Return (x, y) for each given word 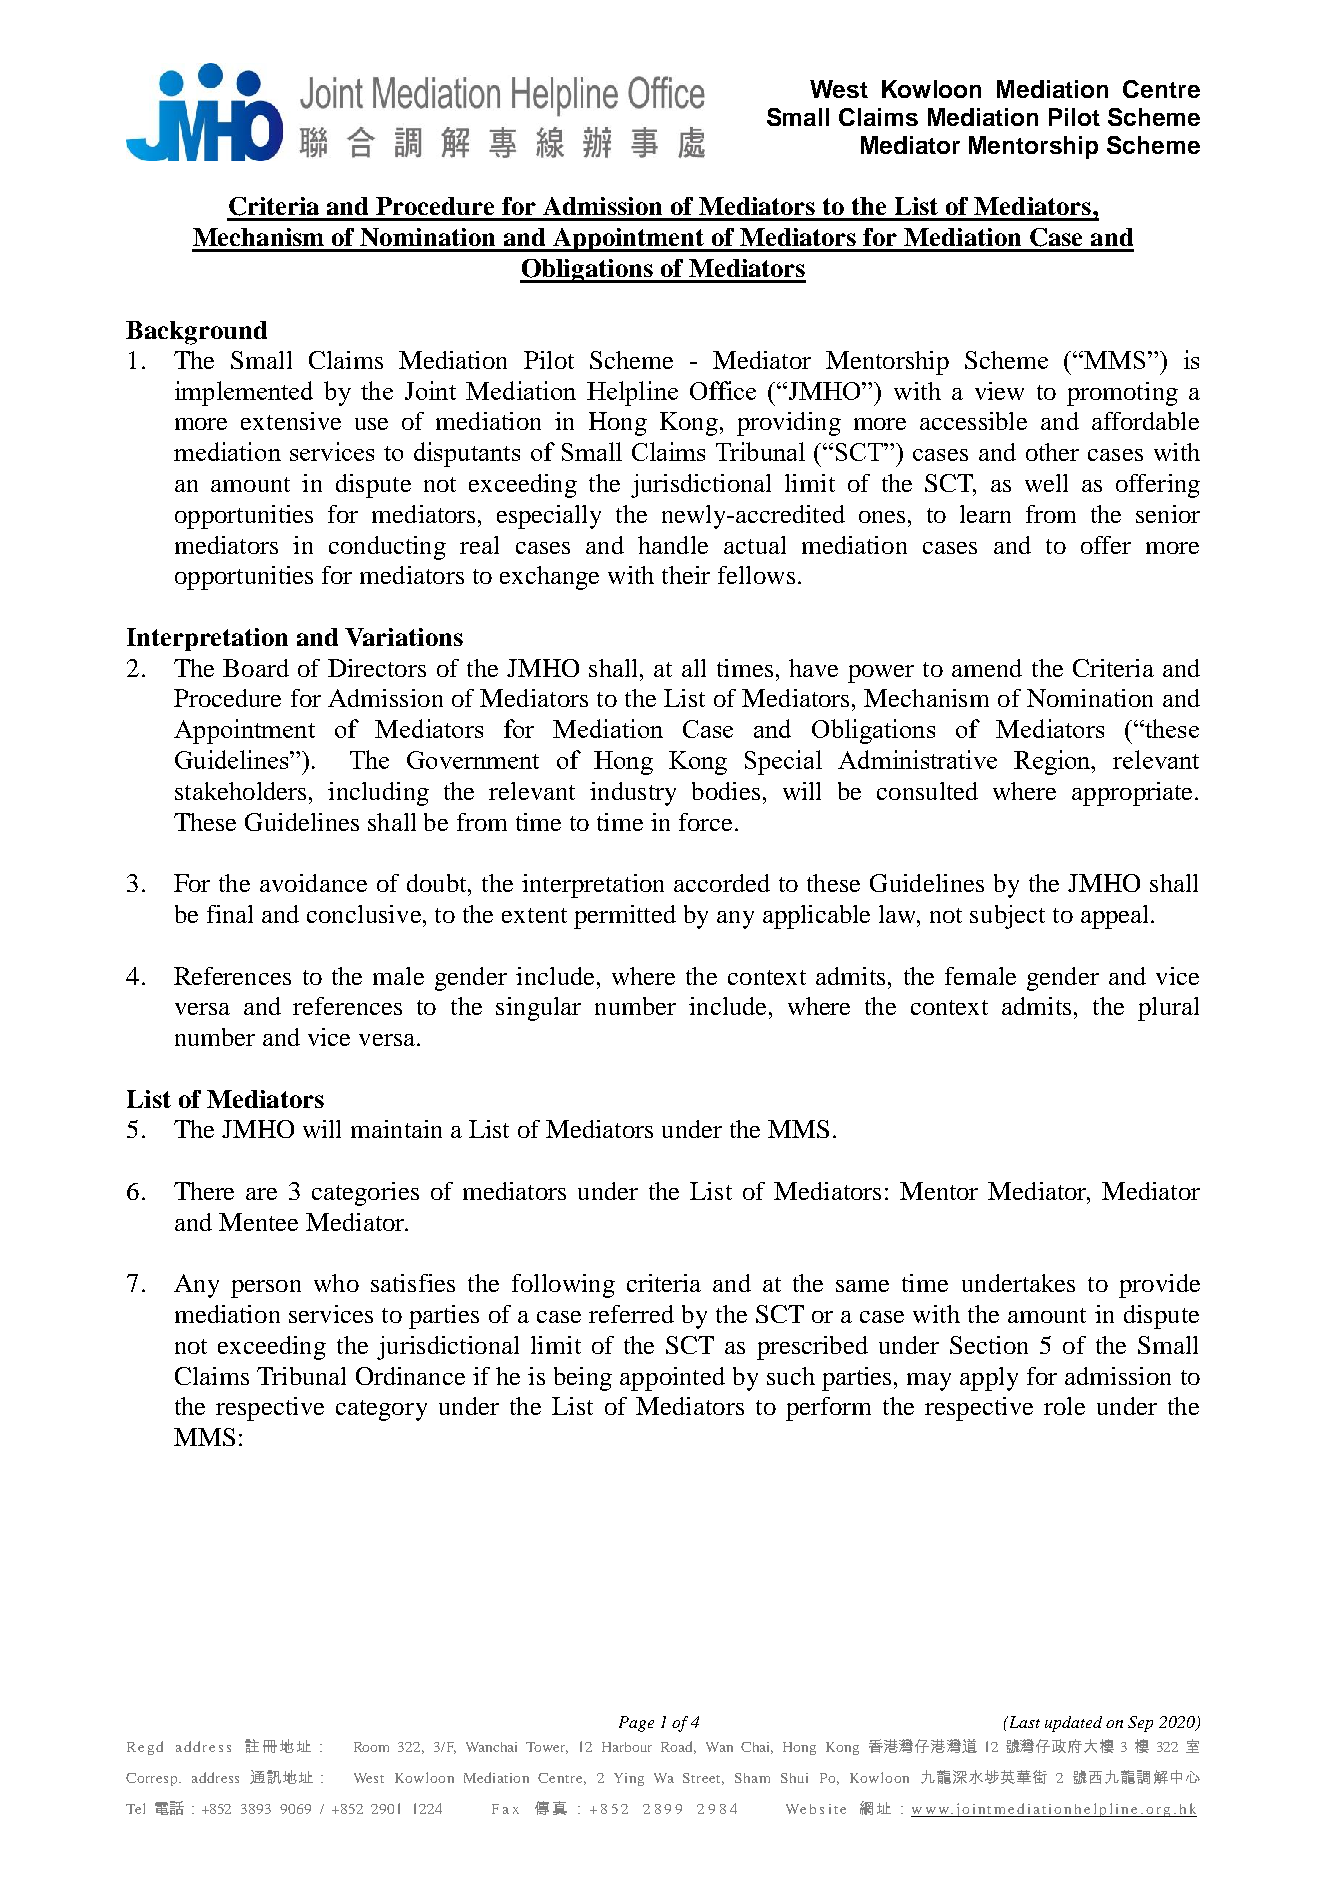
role (1064, 1406)
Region (1054, 762)
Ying (629, 1779)
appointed (672, 1379)
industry (633, 794)
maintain (396, 1129)
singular (538, 1009)
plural (1168, 1009)
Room (371, 1747)
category (381, 1410)
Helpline (632, 393)
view (999, 391)
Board (256, 668)
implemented (244, 393)
